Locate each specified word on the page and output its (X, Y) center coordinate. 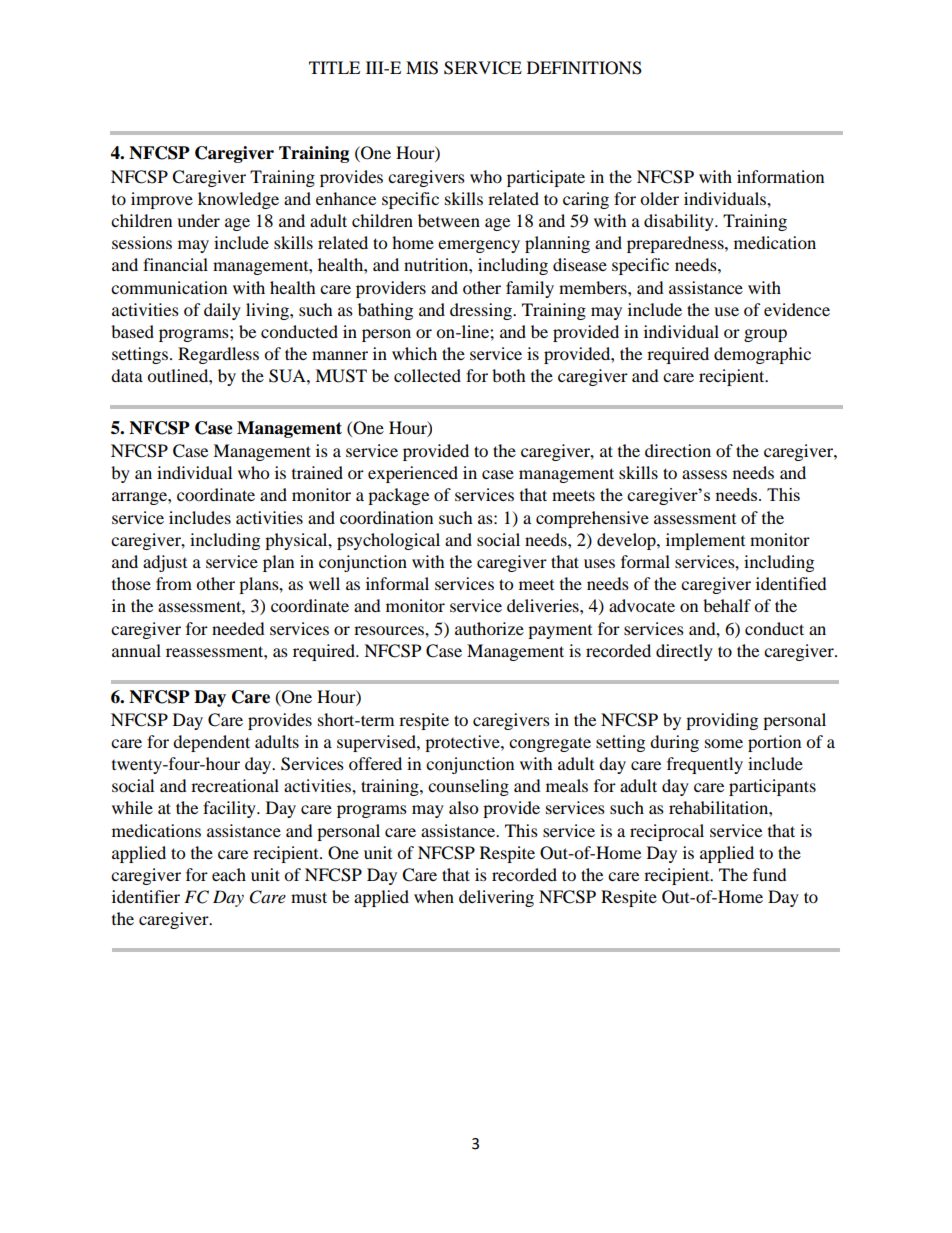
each (229, 874)
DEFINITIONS (584, 68)
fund (770, 874)
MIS (422, 68)
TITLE (334, 67)
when (434, 896)
